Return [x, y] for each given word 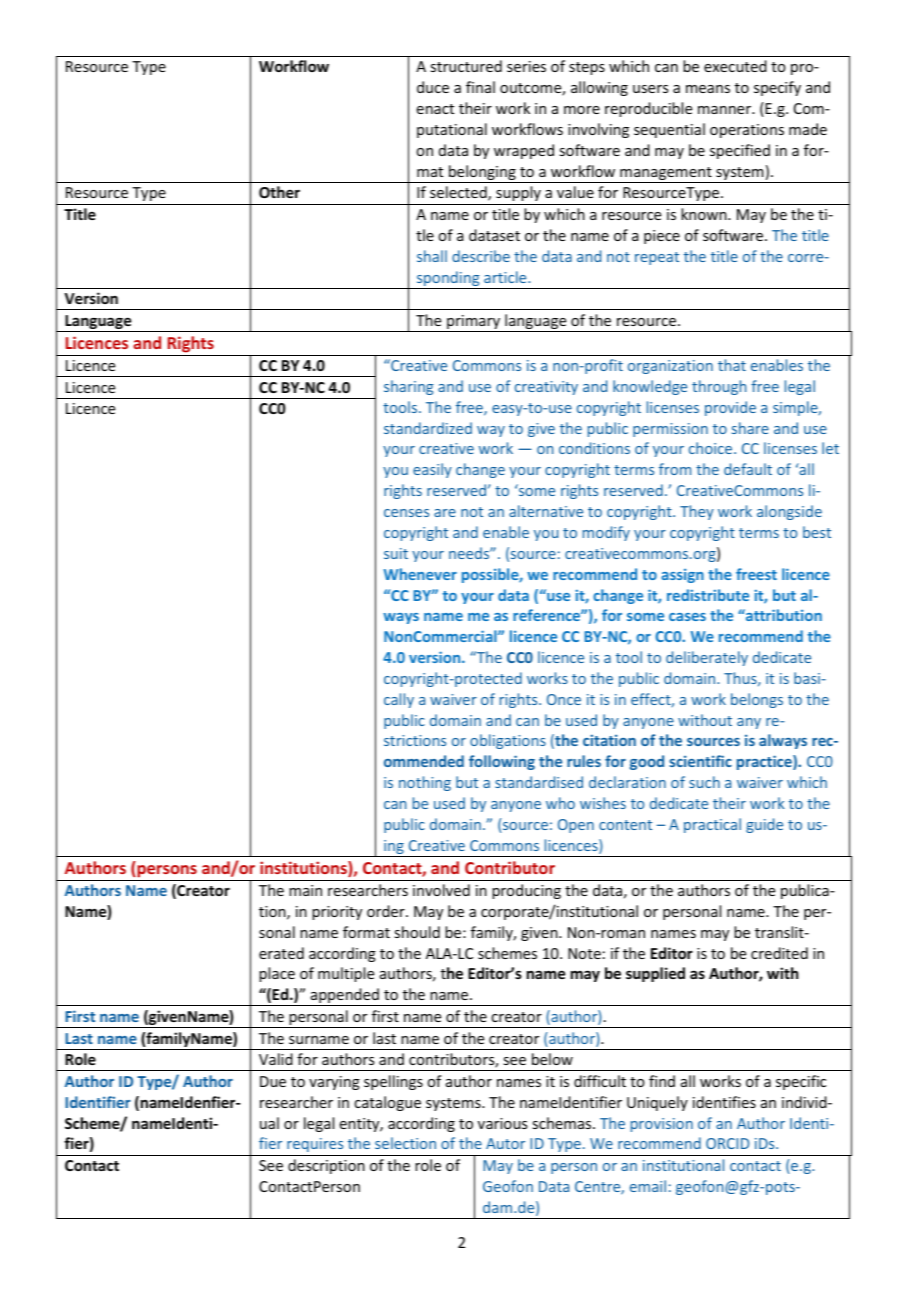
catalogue [387, 1103]
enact [435, 109]
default [748, 469]
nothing [425, 783]
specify [777, 88]
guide [764, 825]
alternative [546, 511]
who [560, 803]
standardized [428, 428]
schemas [563, 1123]
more [582, 110]
